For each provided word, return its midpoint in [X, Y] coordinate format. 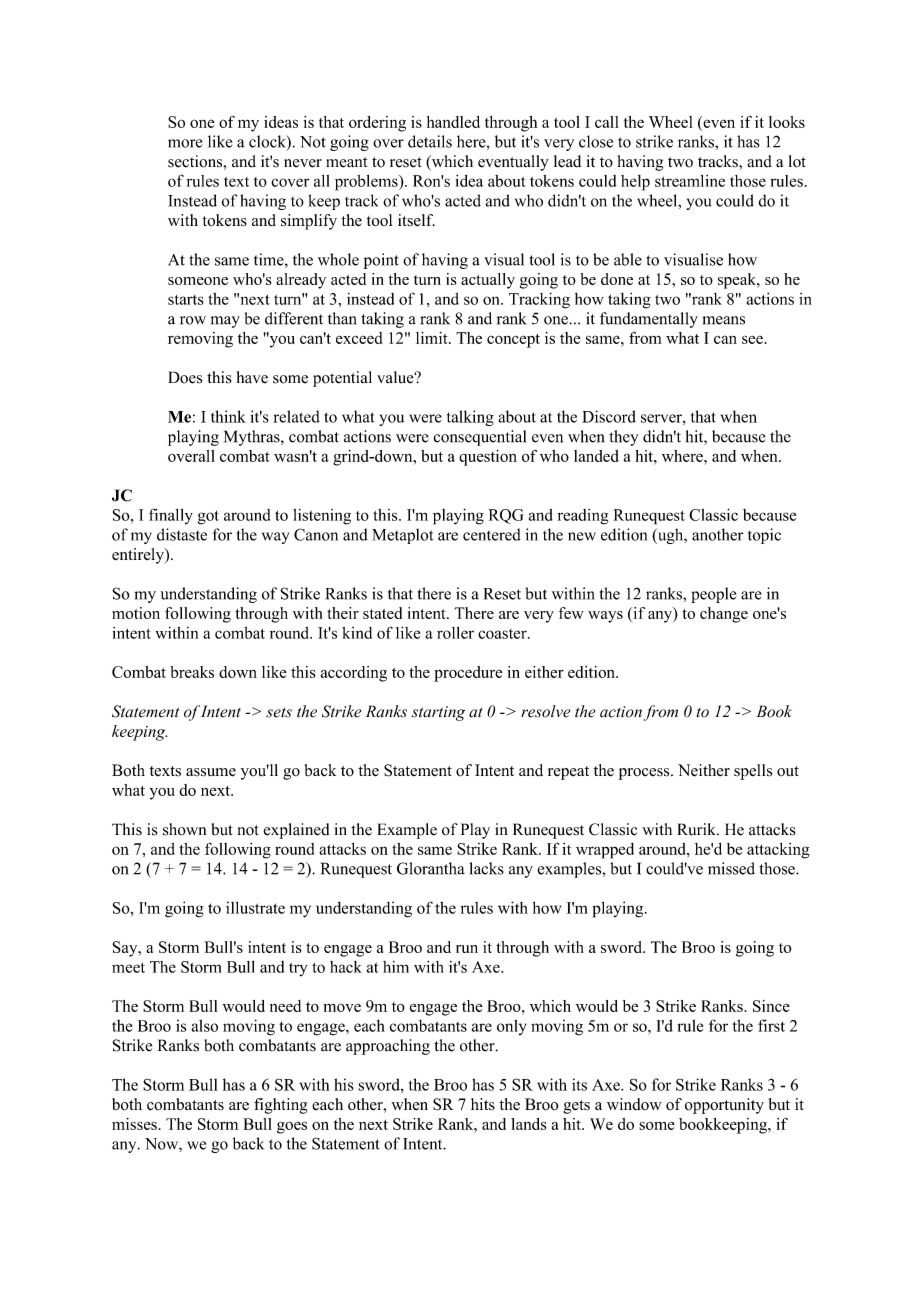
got [208, 517]
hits [483, 1104]
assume [211, 772]
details [430, 141]
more [185, 143]
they [623, 438]
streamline [690, 181]
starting [438, 713]
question [488, 458]
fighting [281, 1106]
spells [753, 772]
